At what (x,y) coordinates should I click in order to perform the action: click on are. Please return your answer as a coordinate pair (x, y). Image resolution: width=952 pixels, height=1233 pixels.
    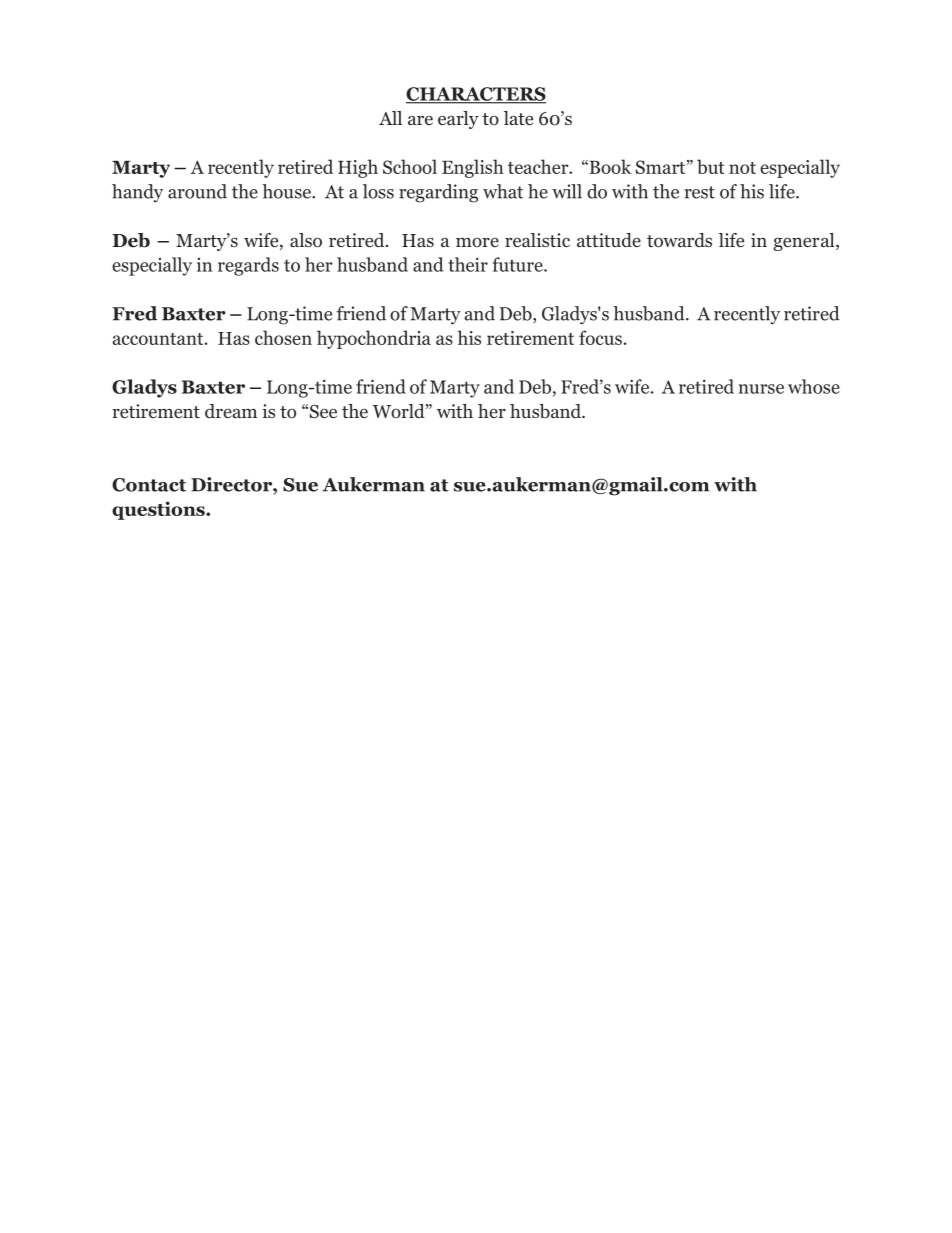
    Looking at the image, I should click on (420, 120).
